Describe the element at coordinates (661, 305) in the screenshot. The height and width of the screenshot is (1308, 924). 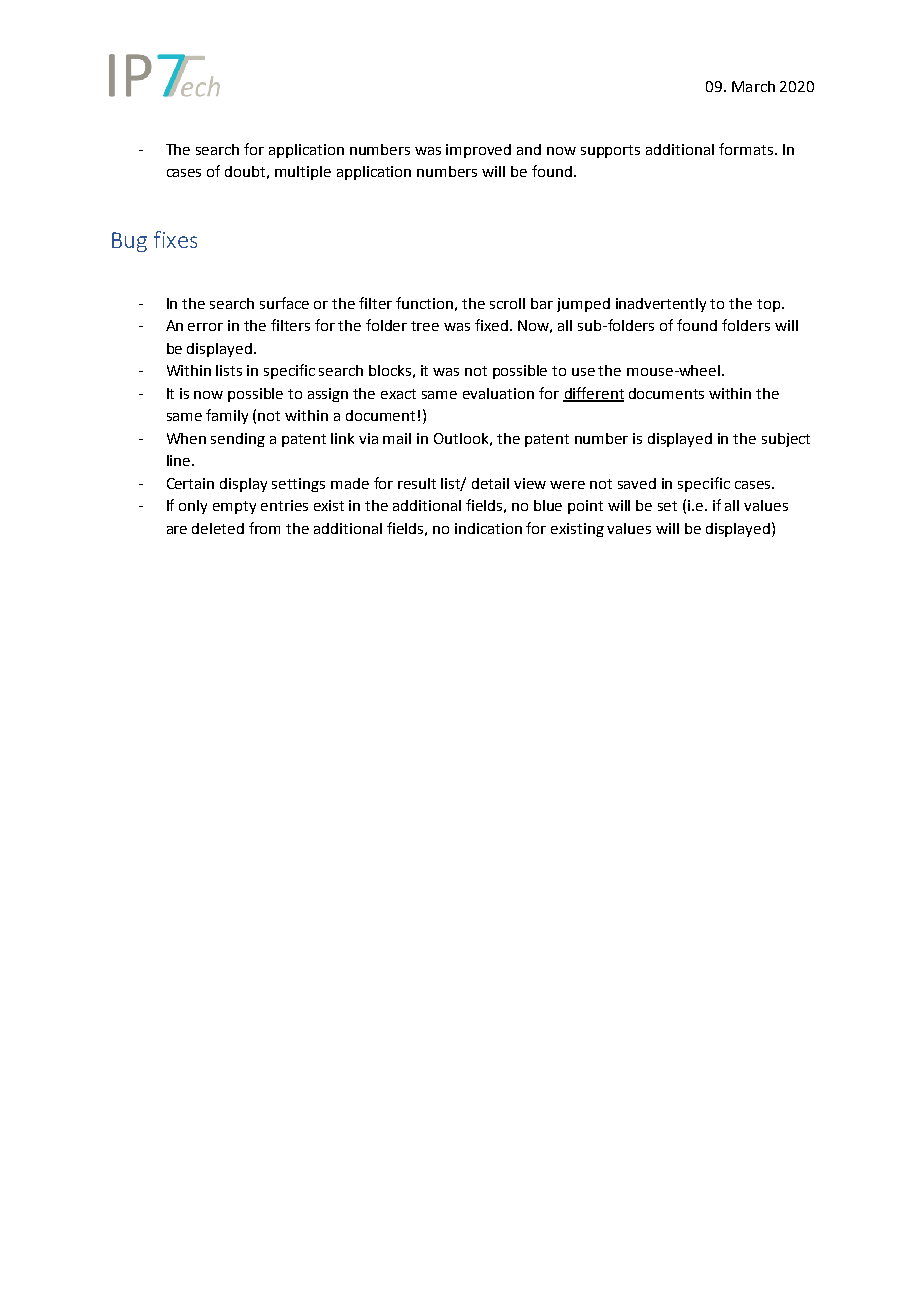
I see `inadvertently` at that location.
